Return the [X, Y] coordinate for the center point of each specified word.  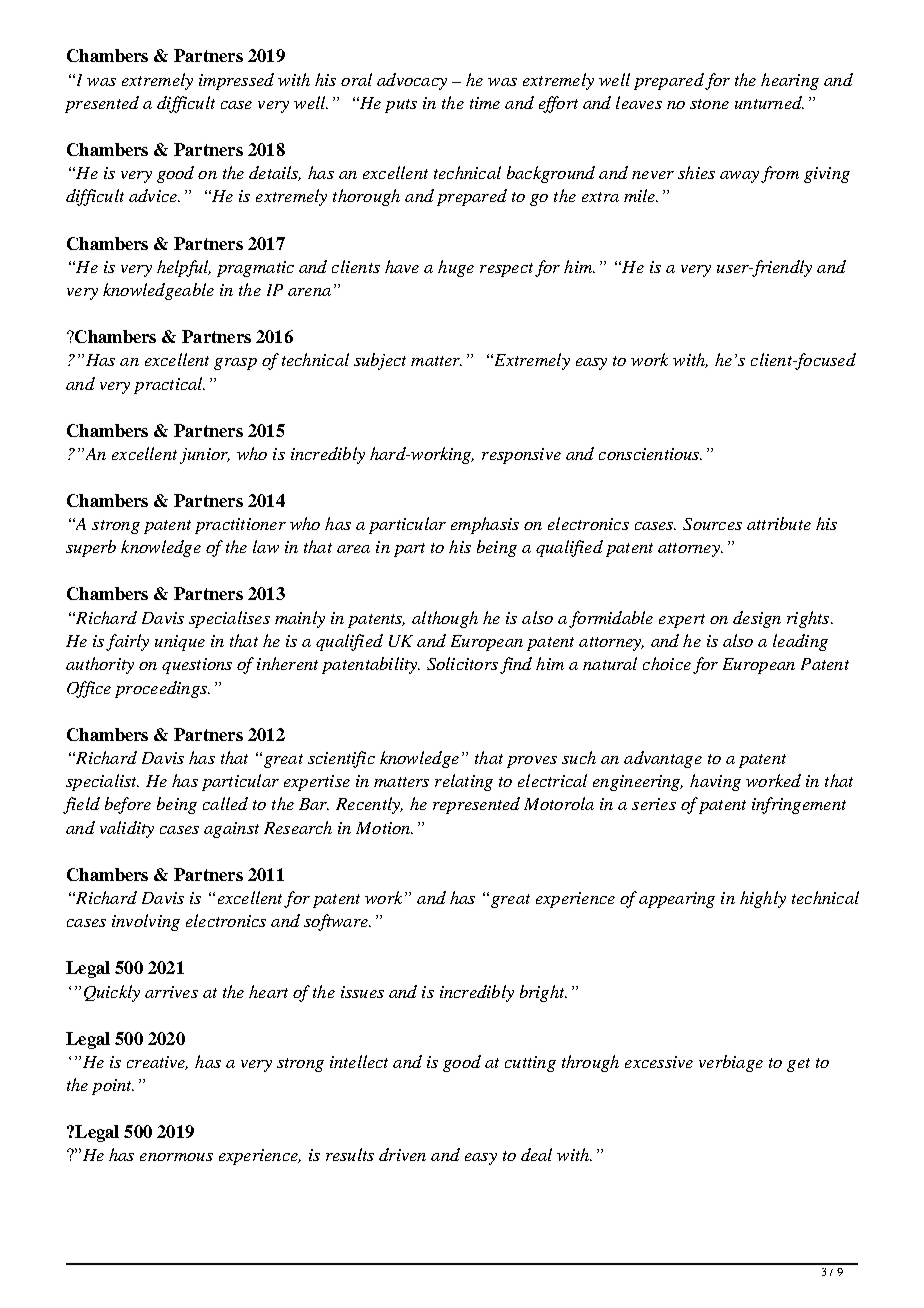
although [445, 619]
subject [380, 361]
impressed [236, 81]
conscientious [650, 454]
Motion [384, 828]
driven [402, 1154]
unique [180, 643]
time [485, 103]
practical [169, 385]
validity [127, 829]
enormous [176, 1157]
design [757, 619]
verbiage [731, 1063]
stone [709, 104]
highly [763, 899]
